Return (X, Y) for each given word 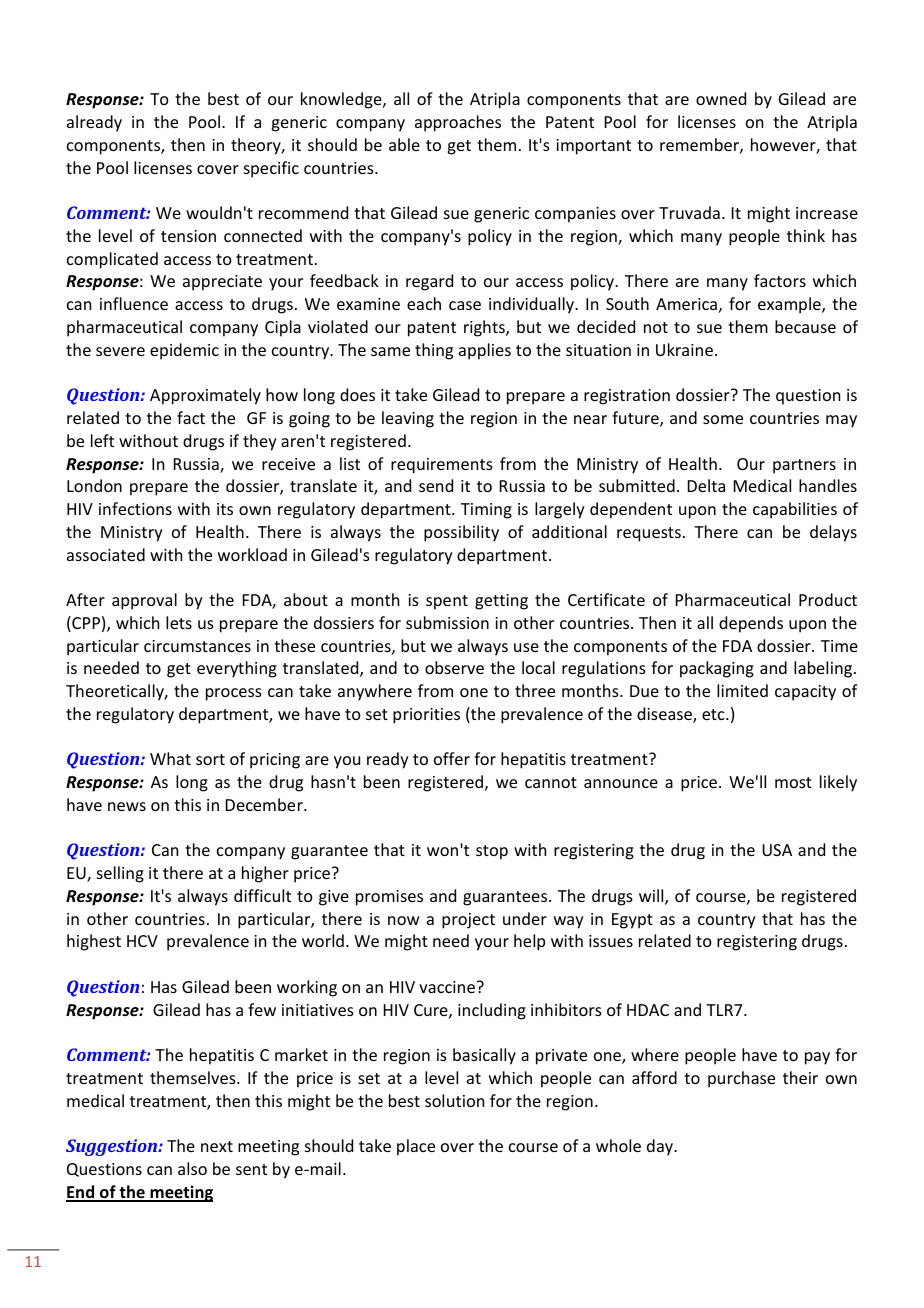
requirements (442, 466)
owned (721, 98)
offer (452, 758)
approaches (458, 123)
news (127, 806)
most (793, 782)
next (217, 1146)
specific (271, 169)
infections (135, 508)
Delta (706, 485)
